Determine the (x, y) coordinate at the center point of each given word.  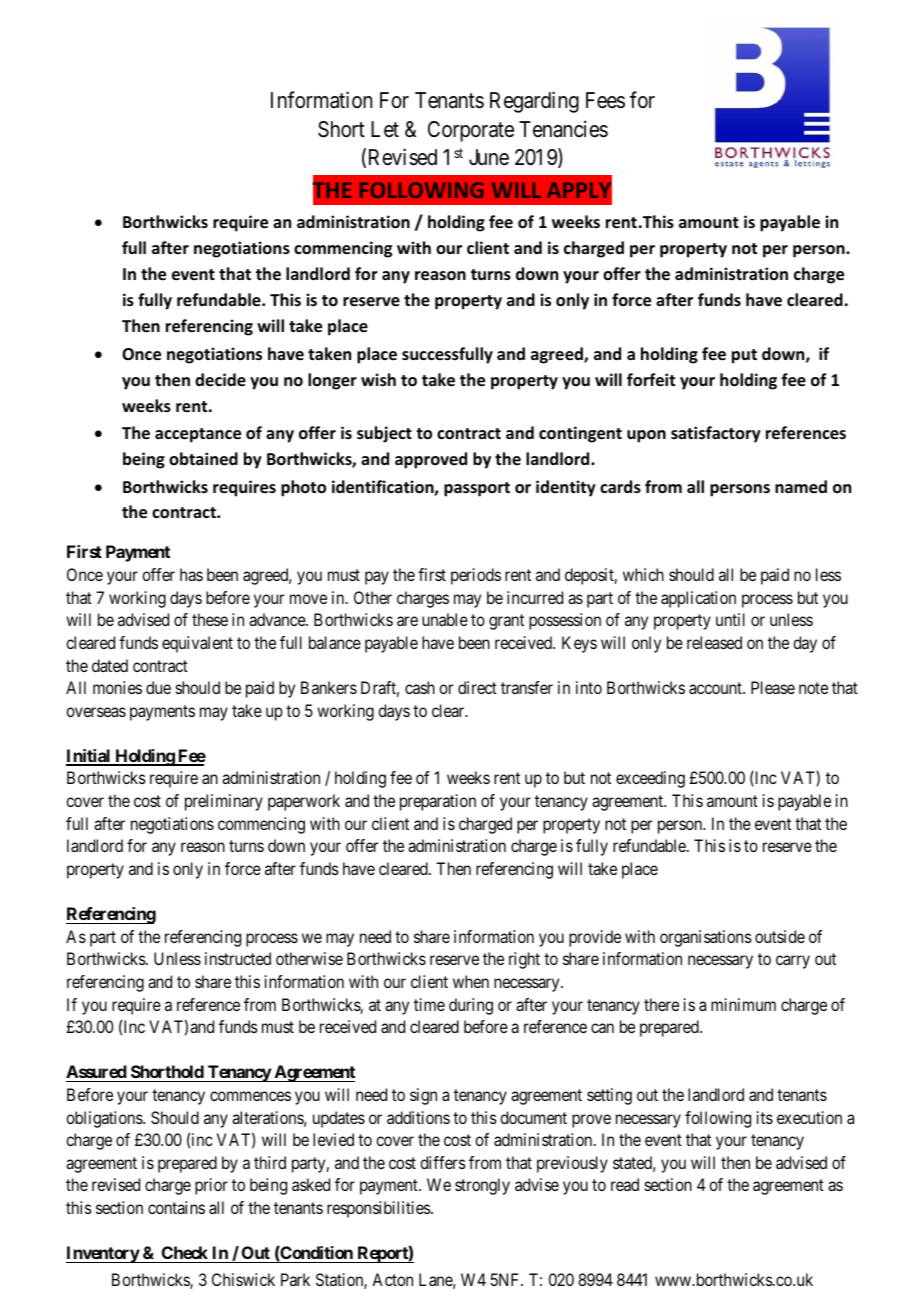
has (191, 574)
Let (385, 129)
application (698, 599)
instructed (238, 958)
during (471, 1006)
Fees (605, 100)
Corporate (471, 131)
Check (185, 1252)
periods (476, 576)
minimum (743, 1004)
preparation (438, 802)
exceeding (650, 779)
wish (378, 380)
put (744, 356)
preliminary (224, 802)
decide (220, 380)
